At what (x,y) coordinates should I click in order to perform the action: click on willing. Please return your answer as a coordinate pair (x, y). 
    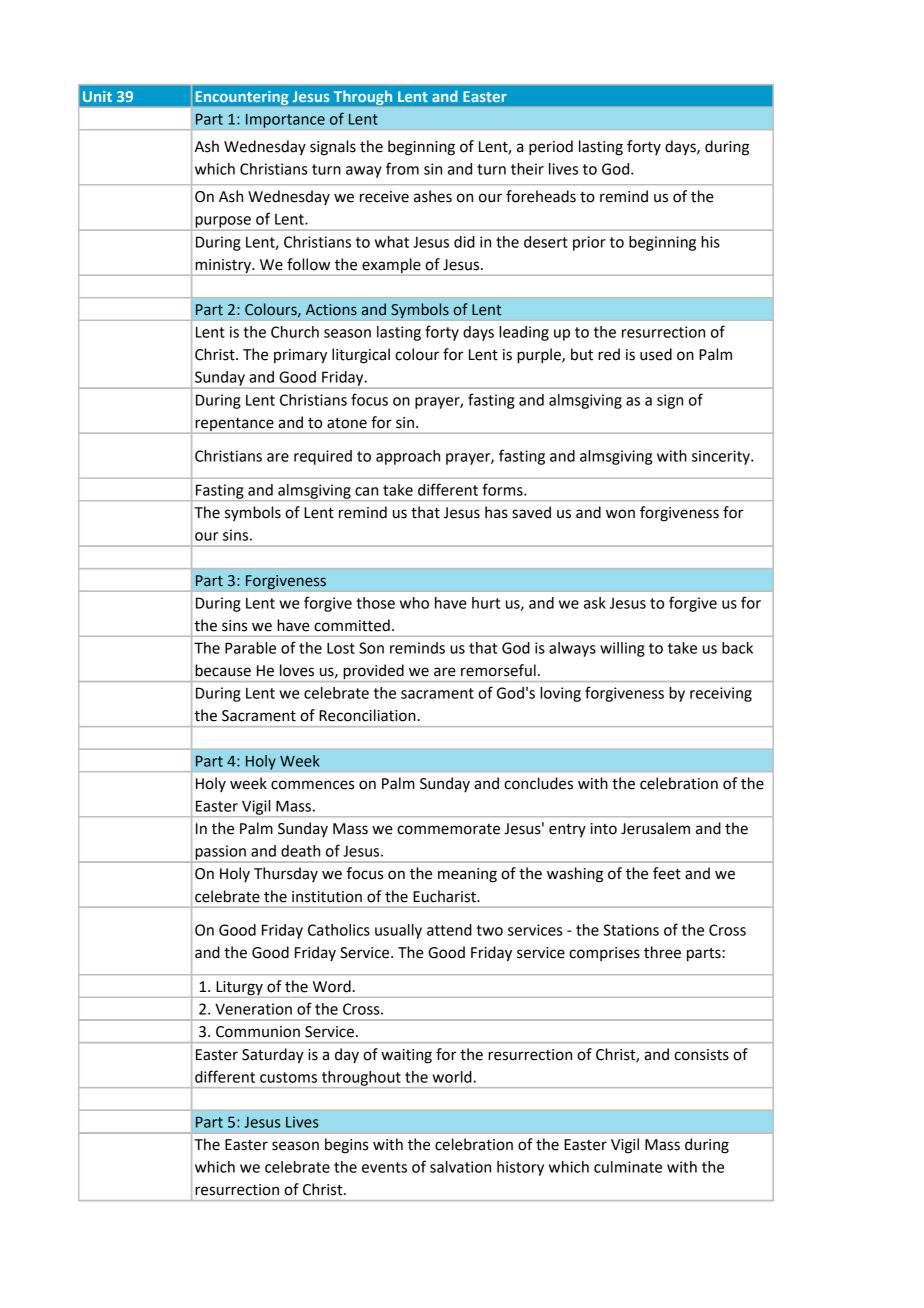
    Looking at the image, I should click on (622, 649).
